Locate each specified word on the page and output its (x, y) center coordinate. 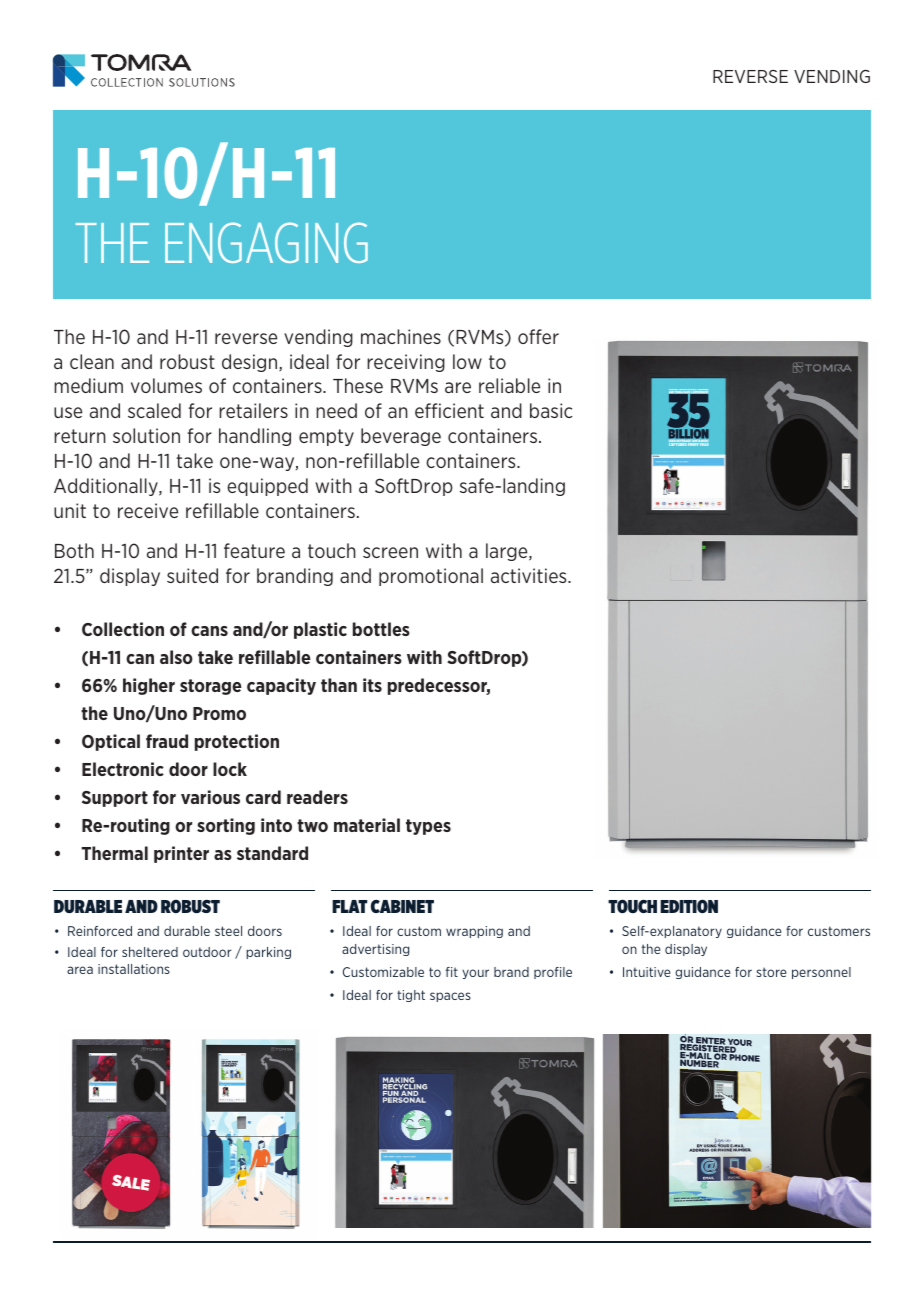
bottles (381, 629)
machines (401, 336)
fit (452, 972)
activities (530, 575)
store (772, 972)
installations (134, 969)
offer (538, 336)
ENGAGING (266, 242)
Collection (123, 629)
